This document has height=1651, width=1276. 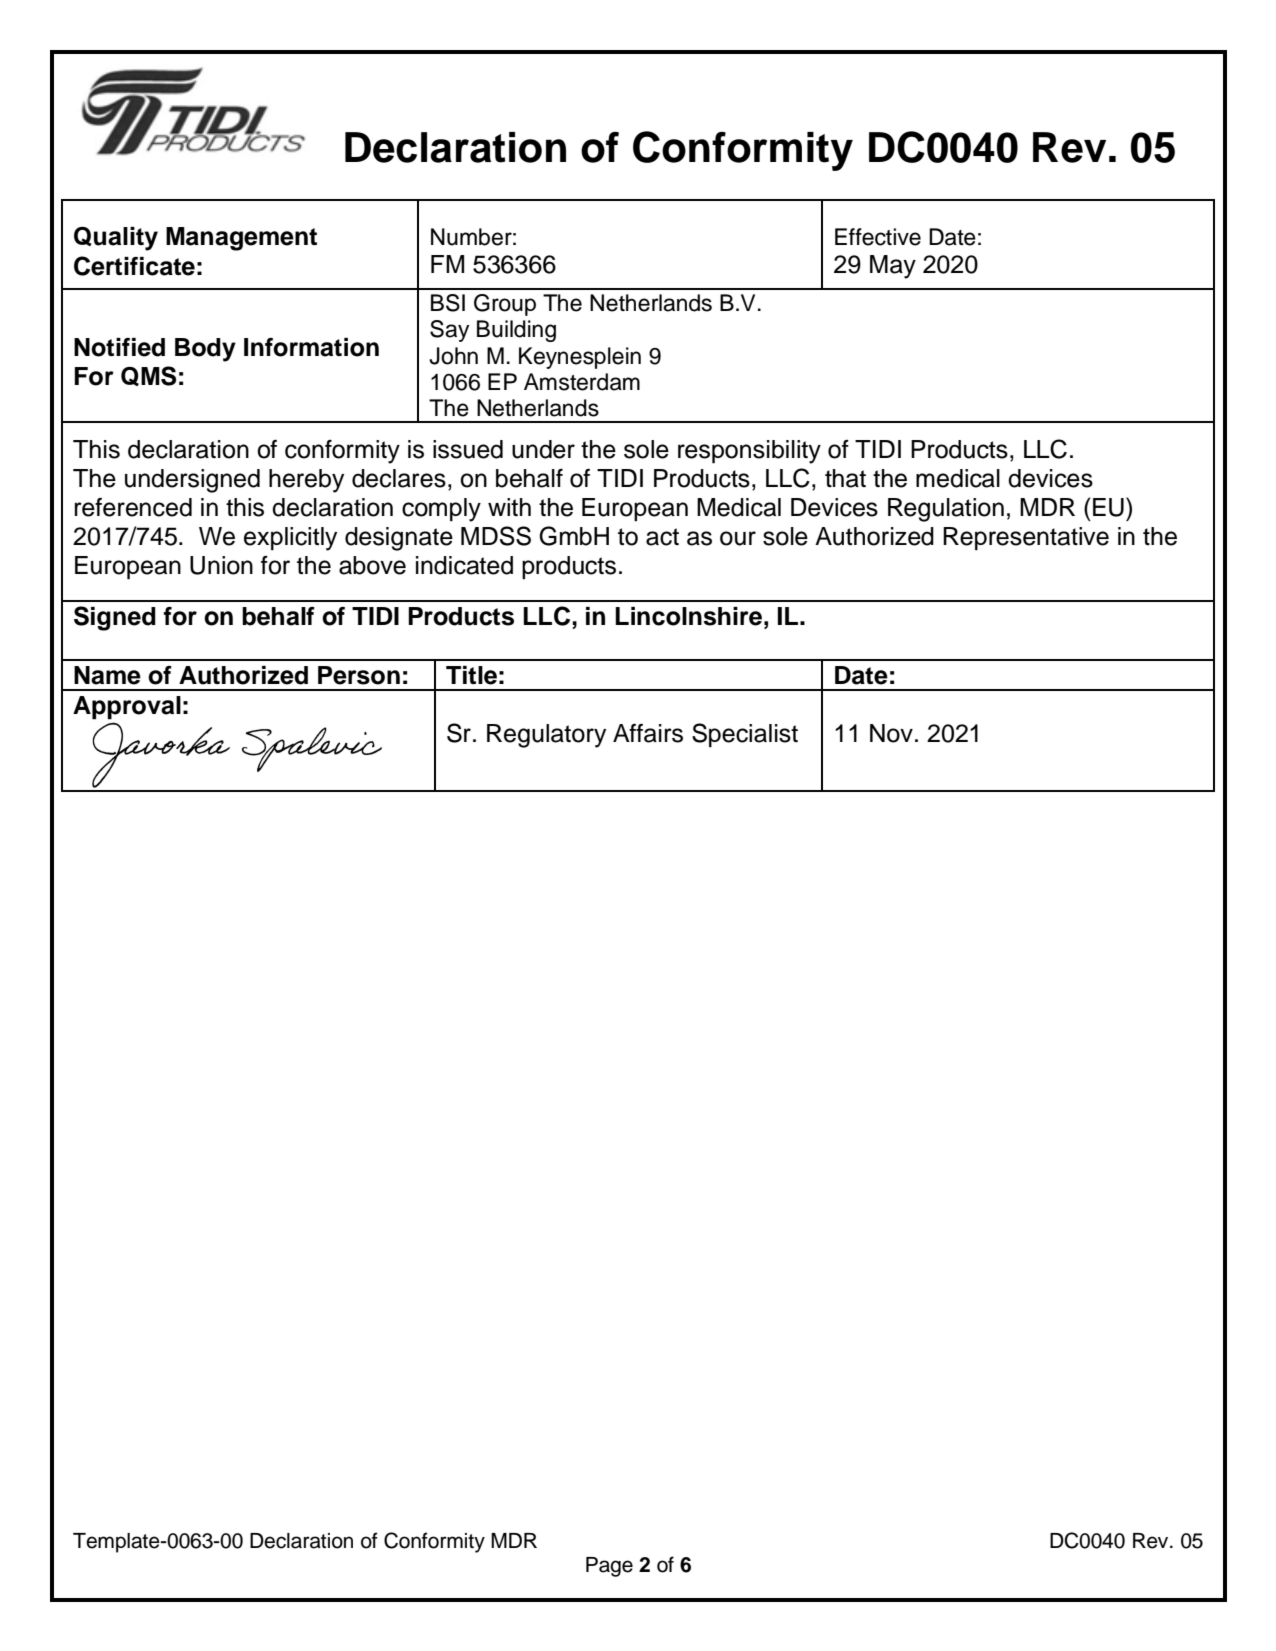 I want to click on with, so click(x=509, y=507).
